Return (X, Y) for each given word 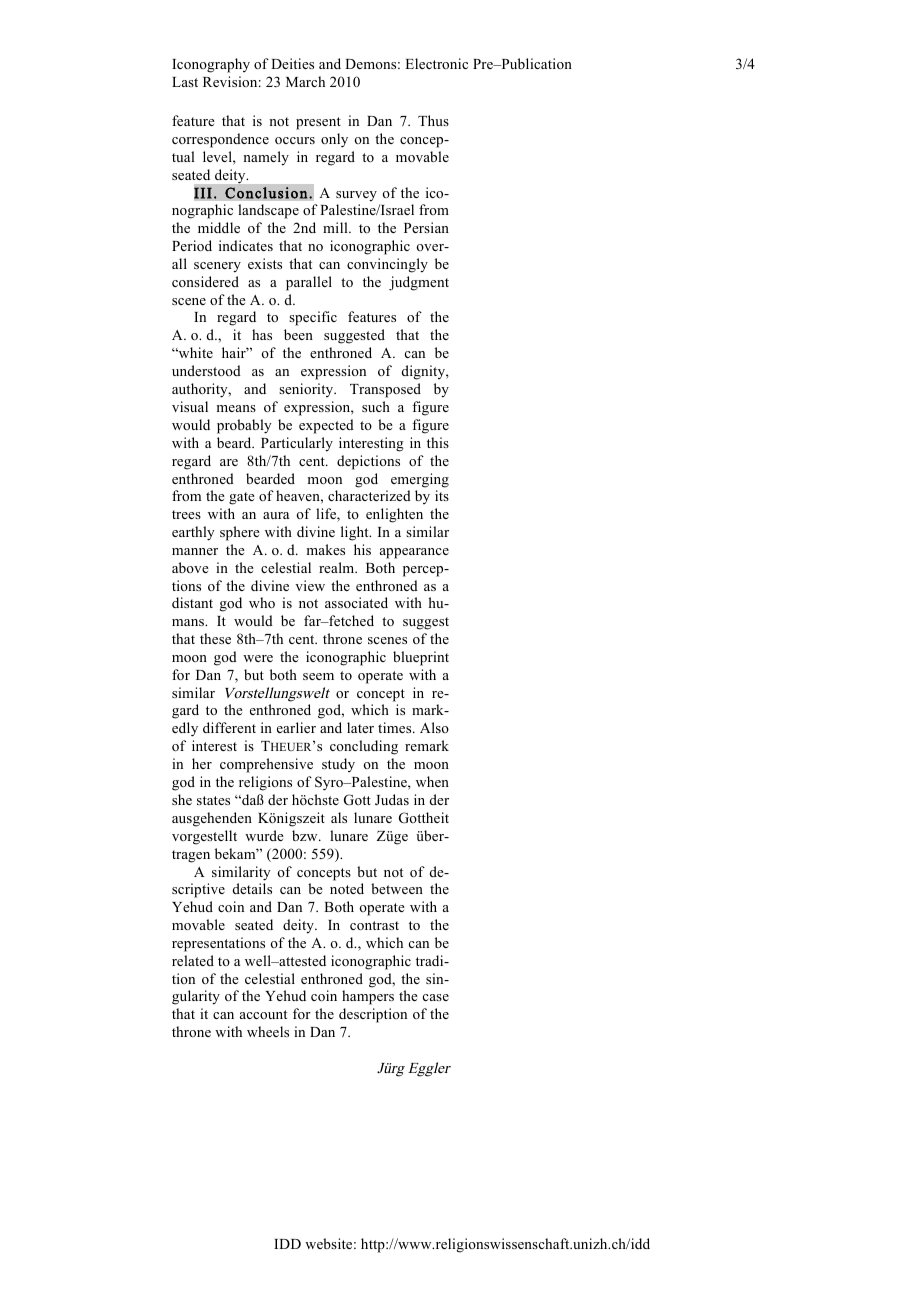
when (432, 781)
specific (313, 318)
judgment (419, 283)
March (305, 81)
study (338, 765)
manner (195, 551)
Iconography (211, 65)
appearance (414, 553)
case (436, 997)
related (193, 960)
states (213, 800)
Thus (433, 120)
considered (205, 281)
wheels (268, 1031)
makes (326, 549)
